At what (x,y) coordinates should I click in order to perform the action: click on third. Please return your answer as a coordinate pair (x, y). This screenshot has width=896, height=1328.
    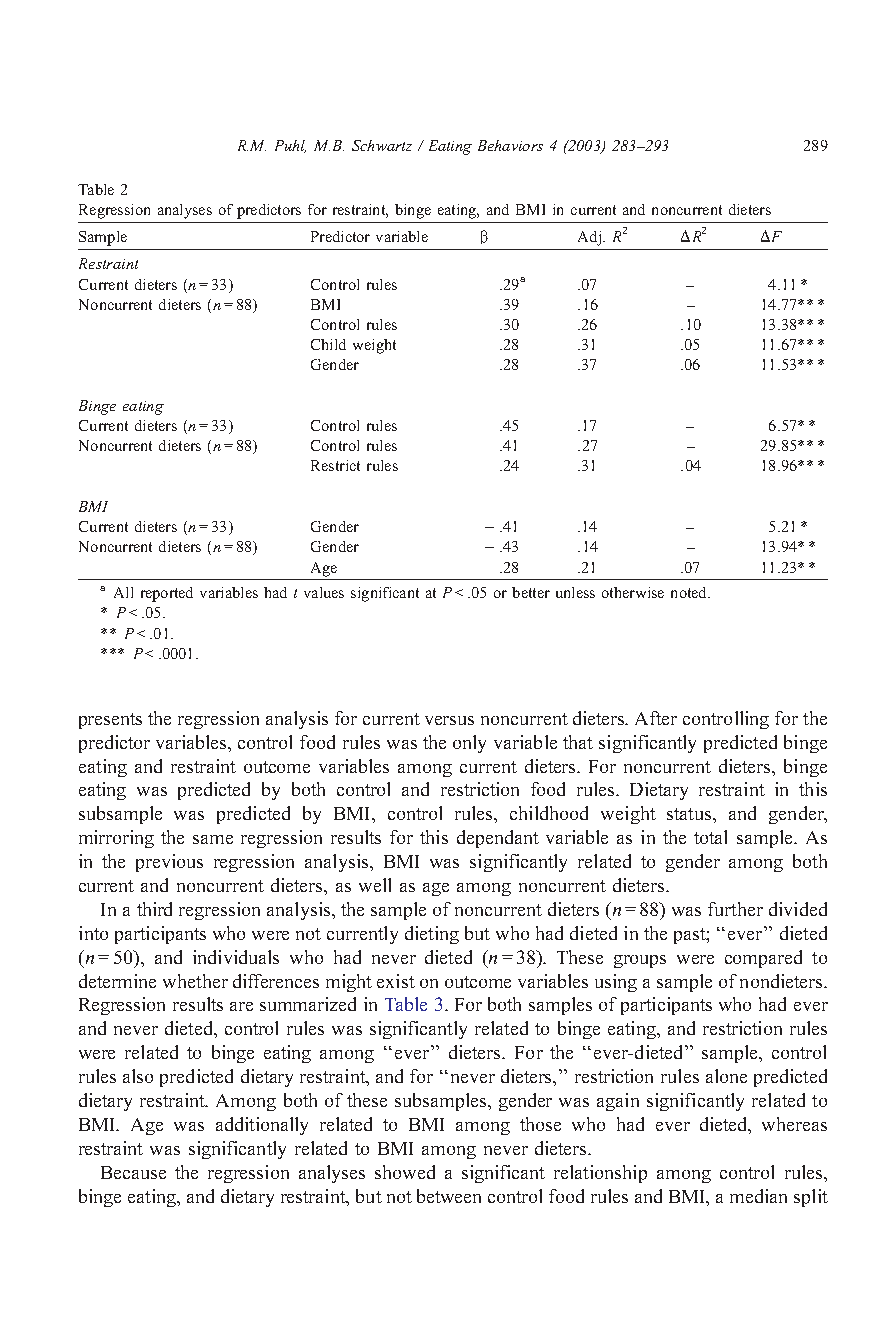
    Looking at the image, I should click on (154, 909).
